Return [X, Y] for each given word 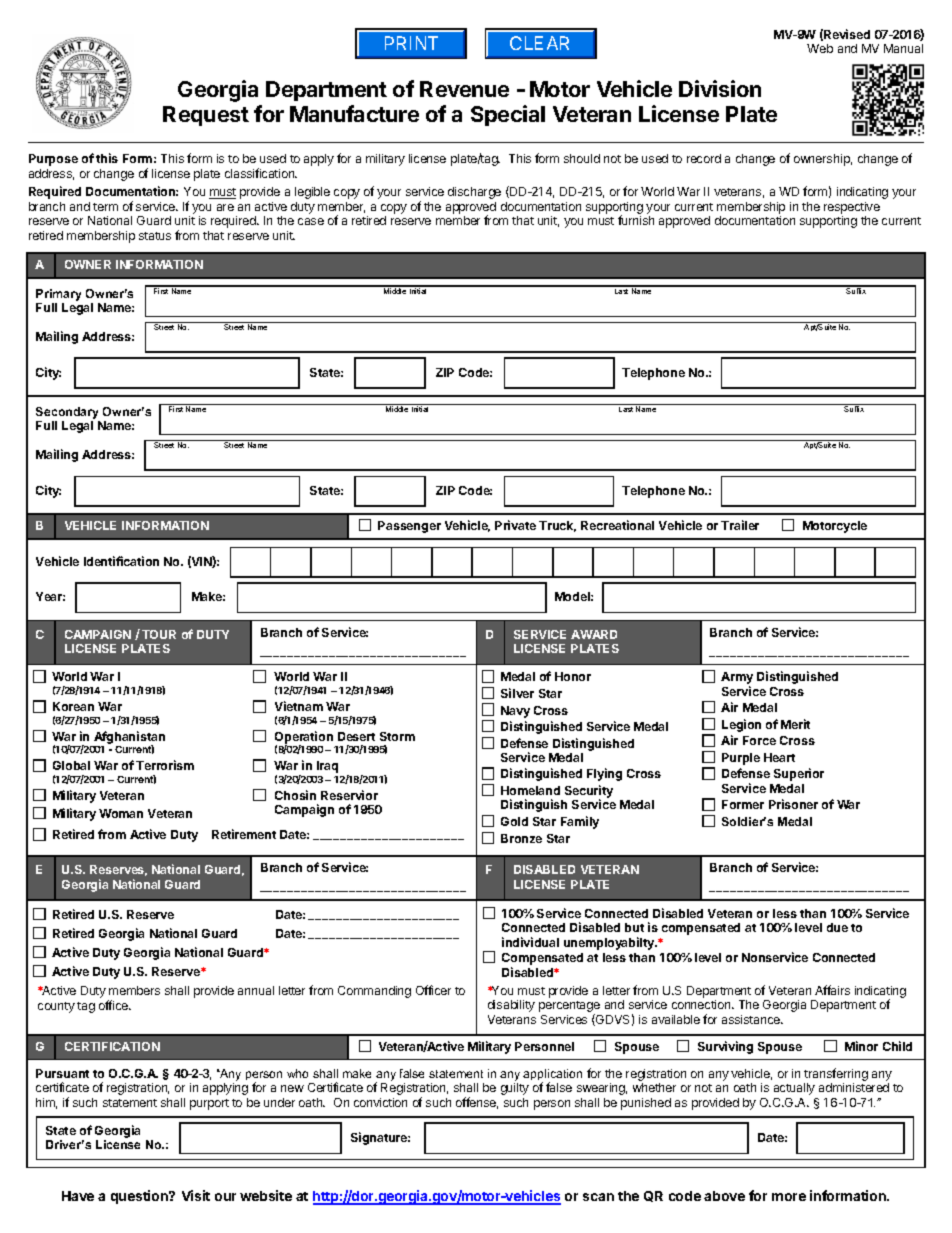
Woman [121, 813]
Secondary [67, 413]
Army [737, 679]
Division [720, 88]
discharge [474, 193]
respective [852, 209]
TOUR [159, 634]
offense [477, 1103]
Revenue [464, 89]
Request [206, 116]
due [837, 927]
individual [530, 942]
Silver [517, 693]
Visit [196, 1195]
